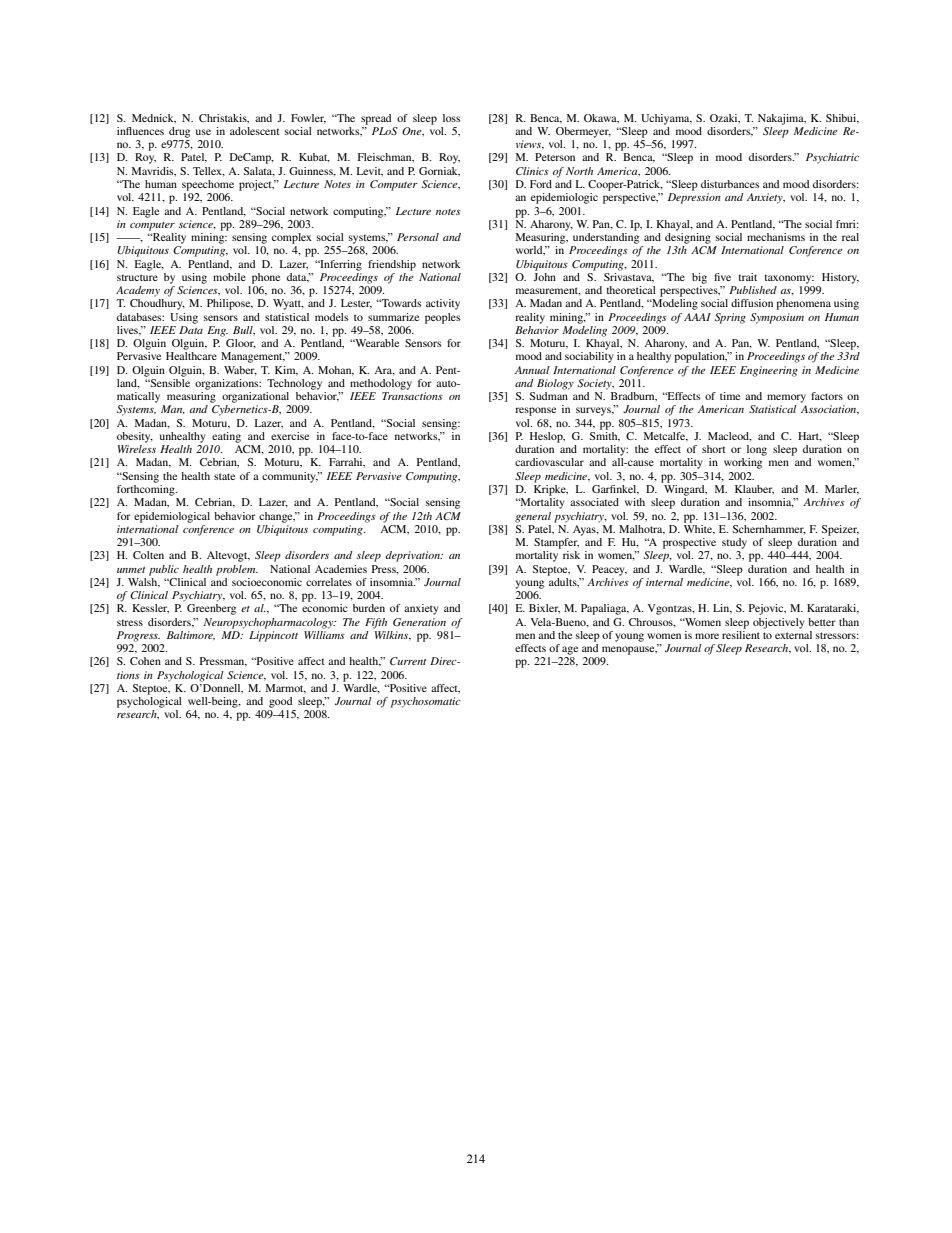 The height and width of the image is (1233, 952). I want to click on resilient, so click(741, 633).
